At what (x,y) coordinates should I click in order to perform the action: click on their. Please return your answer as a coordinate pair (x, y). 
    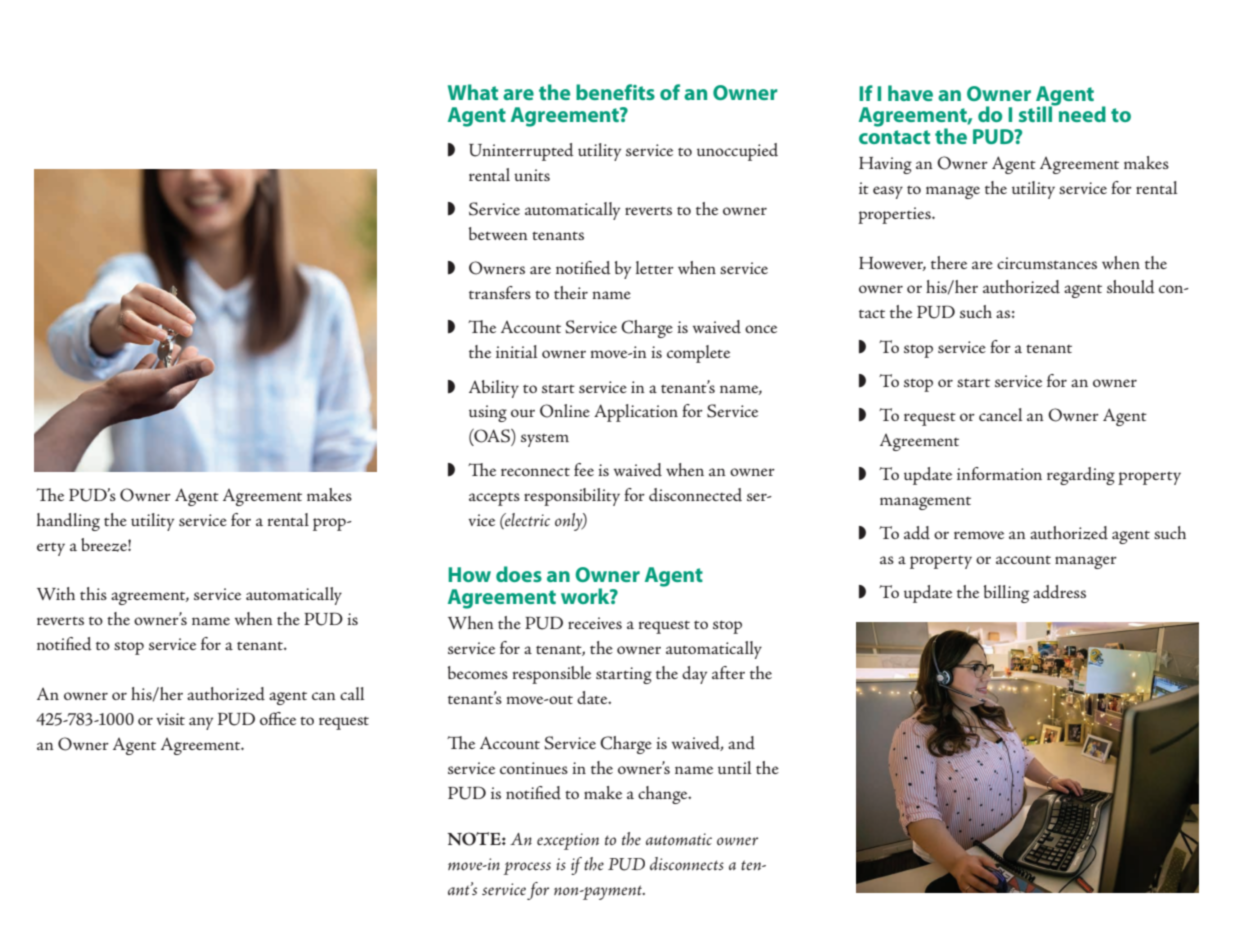
    Looking at the image, I should click on (571, 292).
